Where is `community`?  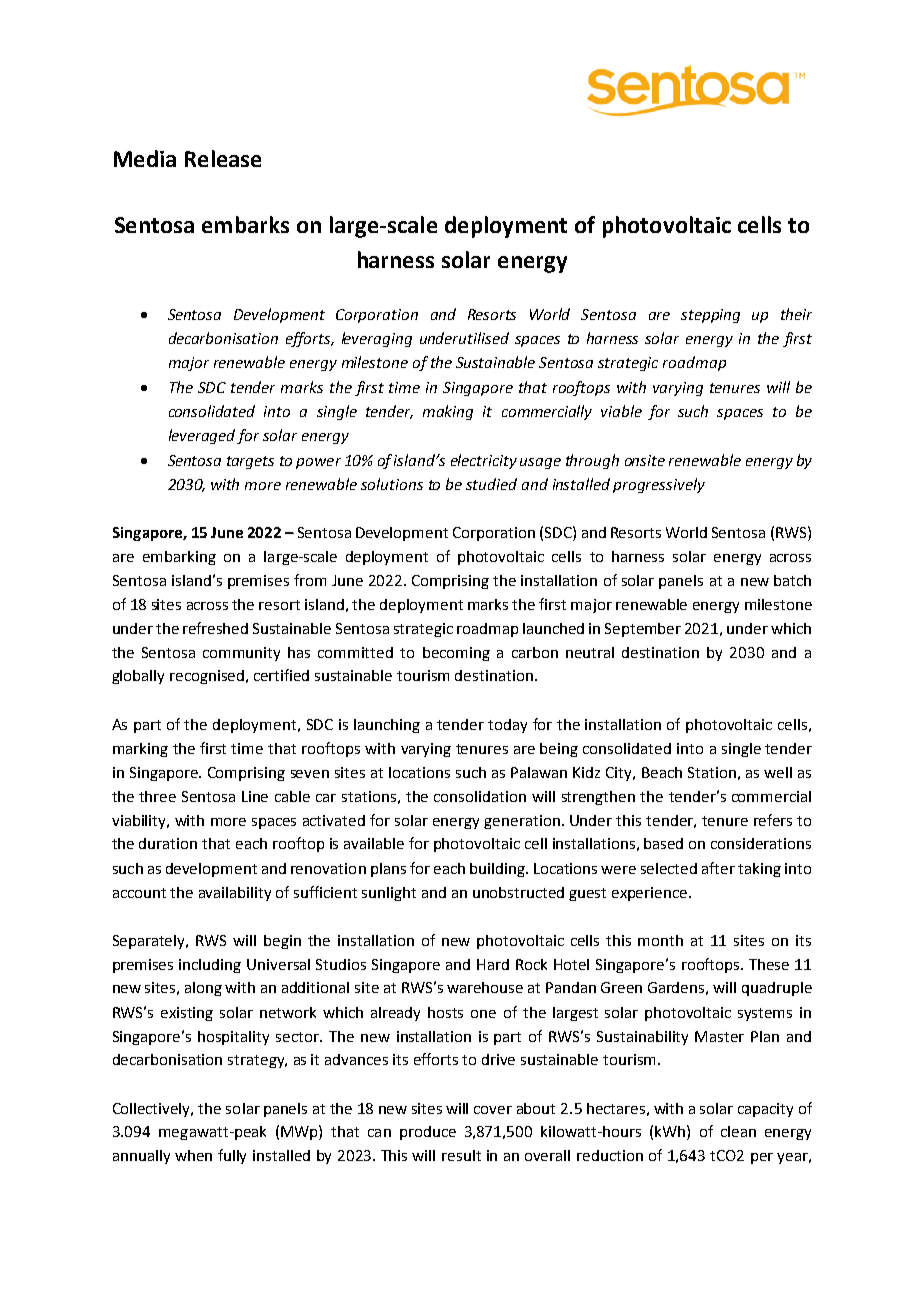
community is located at coordinates (241, 654).
